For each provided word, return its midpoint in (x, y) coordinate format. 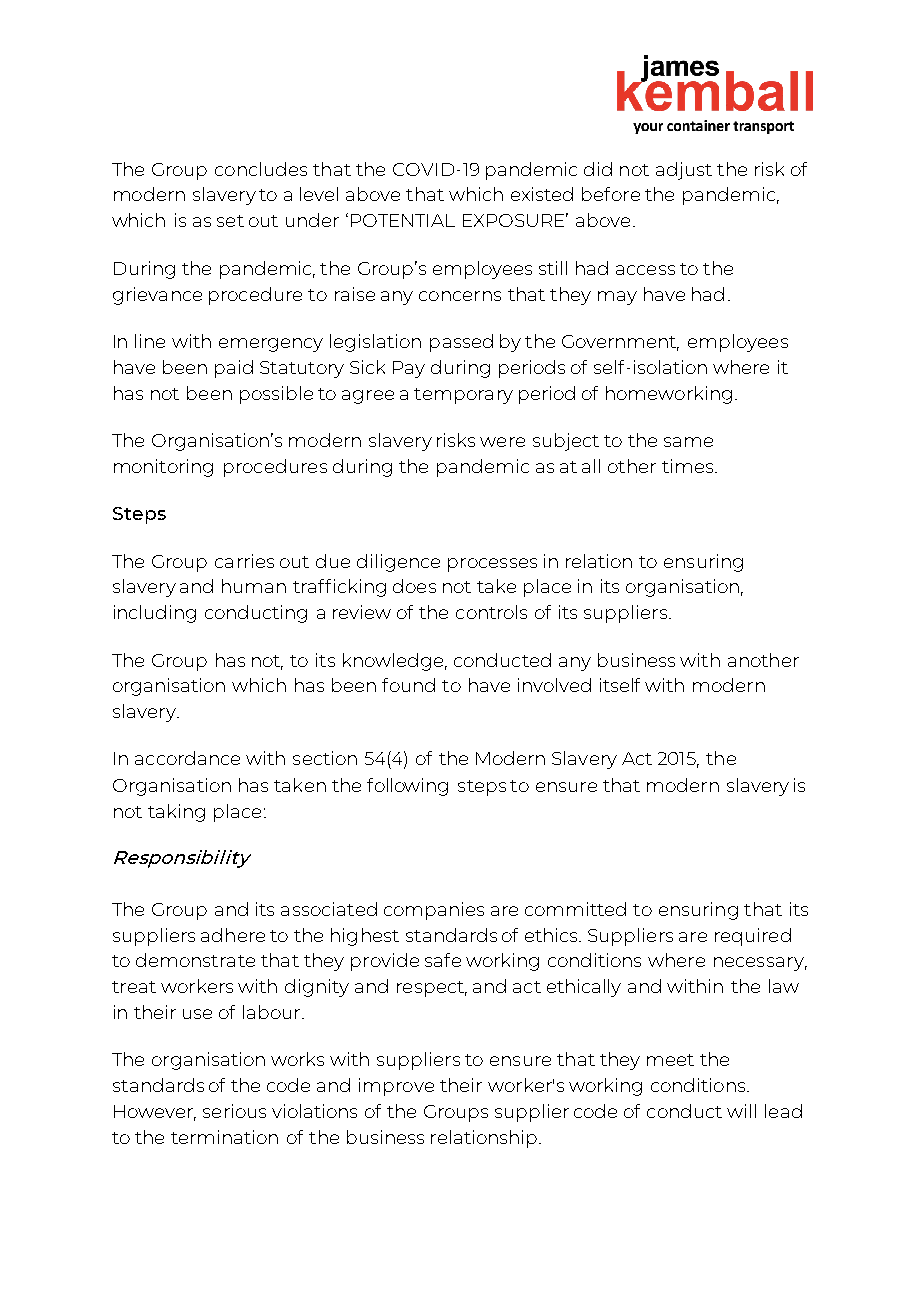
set (230, 221)
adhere (233, 935)
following (407, 787)
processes (492, 565)
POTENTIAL (403, 220)
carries (244, 561)
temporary (463, 396)
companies (434, 911)
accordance (187, 758)
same (688, 442)
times (689, 466)
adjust (684, 171)
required (753, 937)
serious (234, 1111)
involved (554, 685)
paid (234, 369)
